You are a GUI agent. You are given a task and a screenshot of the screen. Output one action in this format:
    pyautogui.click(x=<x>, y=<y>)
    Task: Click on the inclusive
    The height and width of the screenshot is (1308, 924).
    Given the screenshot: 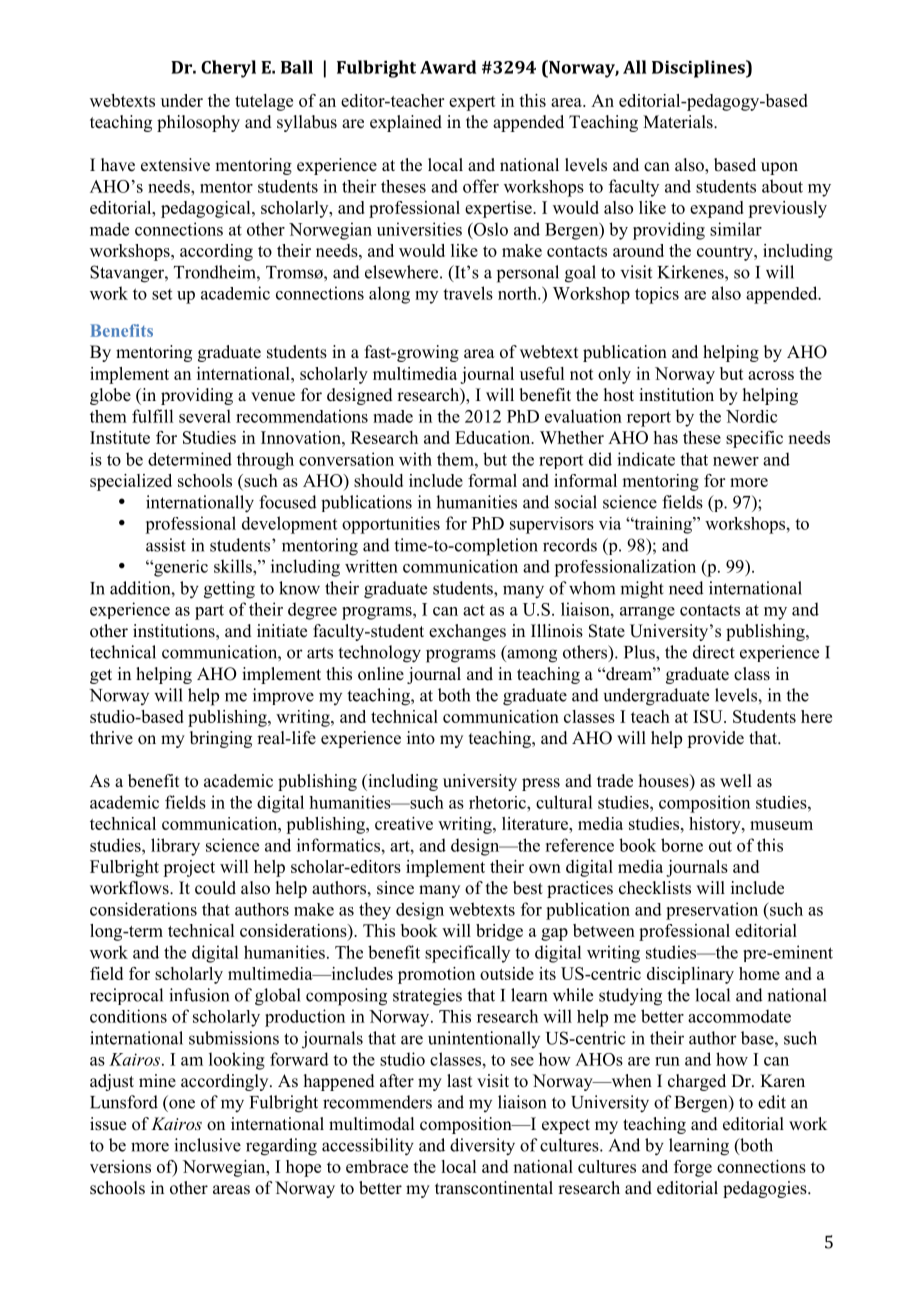 What is the action you would take?
    pyautogui.click(x=207, y=1145)
